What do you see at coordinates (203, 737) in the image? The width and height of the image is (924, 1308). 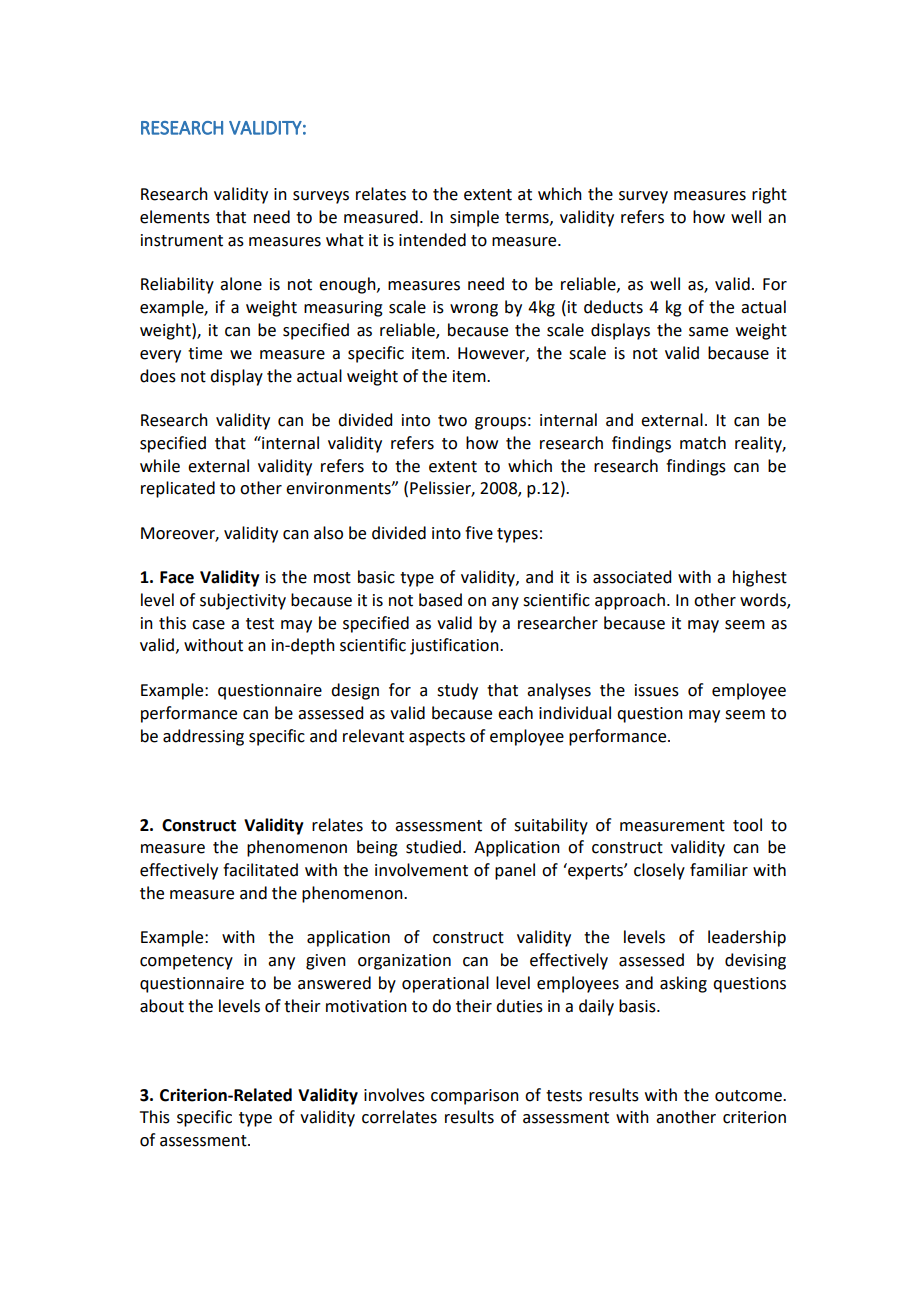 I see `addressing` at bounding box center [203, 737].
